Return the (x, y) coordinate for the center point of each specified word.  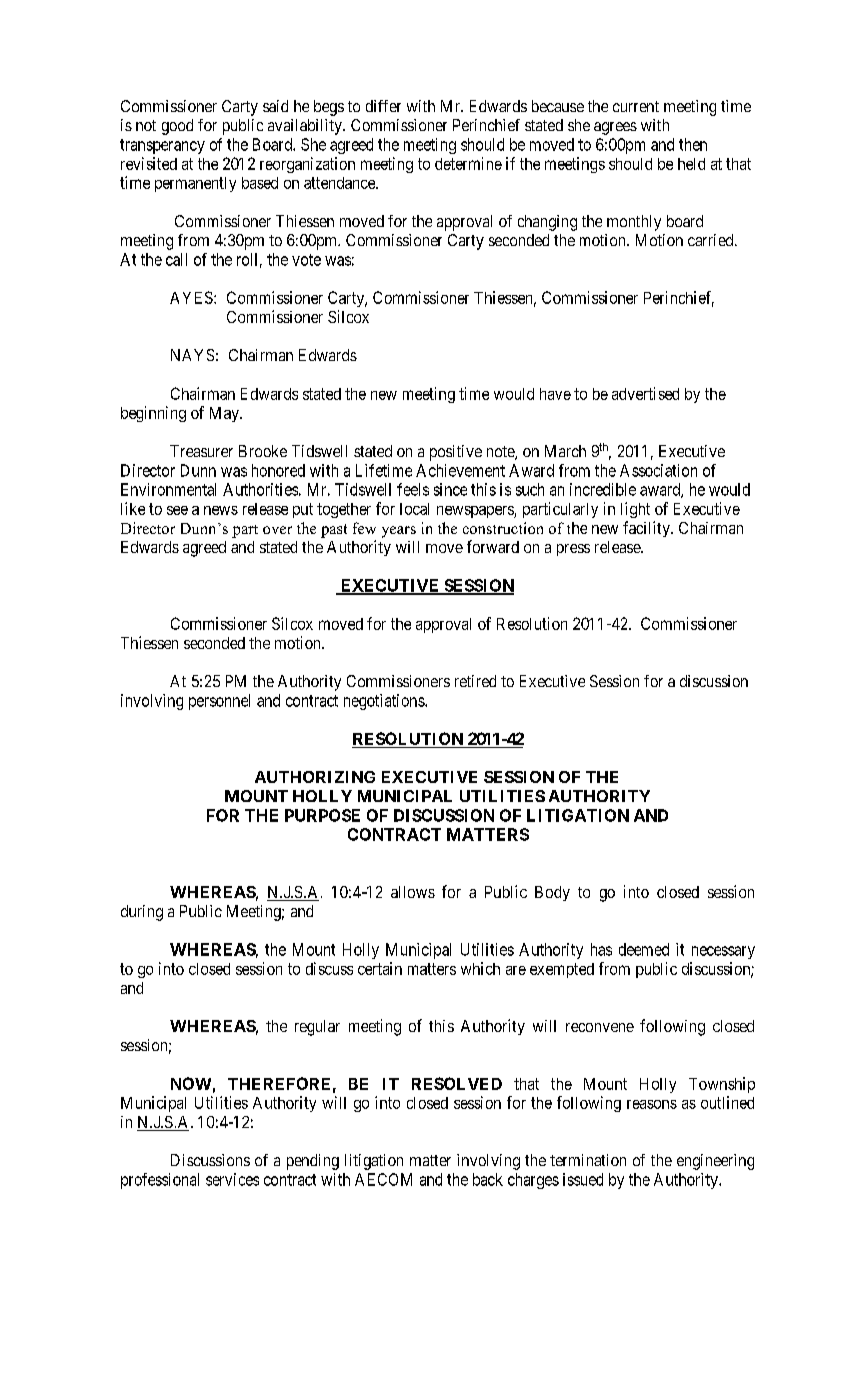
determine (468, 163)
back (488, 1179)
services (232, 1179)
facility (647, 529)
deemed (644, 949)
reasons (652, 1104)
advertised (645, 393)
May (225, 414)
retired (475, 681)
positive (456, 453)
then (693, 144)
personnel (219, 702)
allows (413, 892)
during (142, 913)
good (177, 127)
